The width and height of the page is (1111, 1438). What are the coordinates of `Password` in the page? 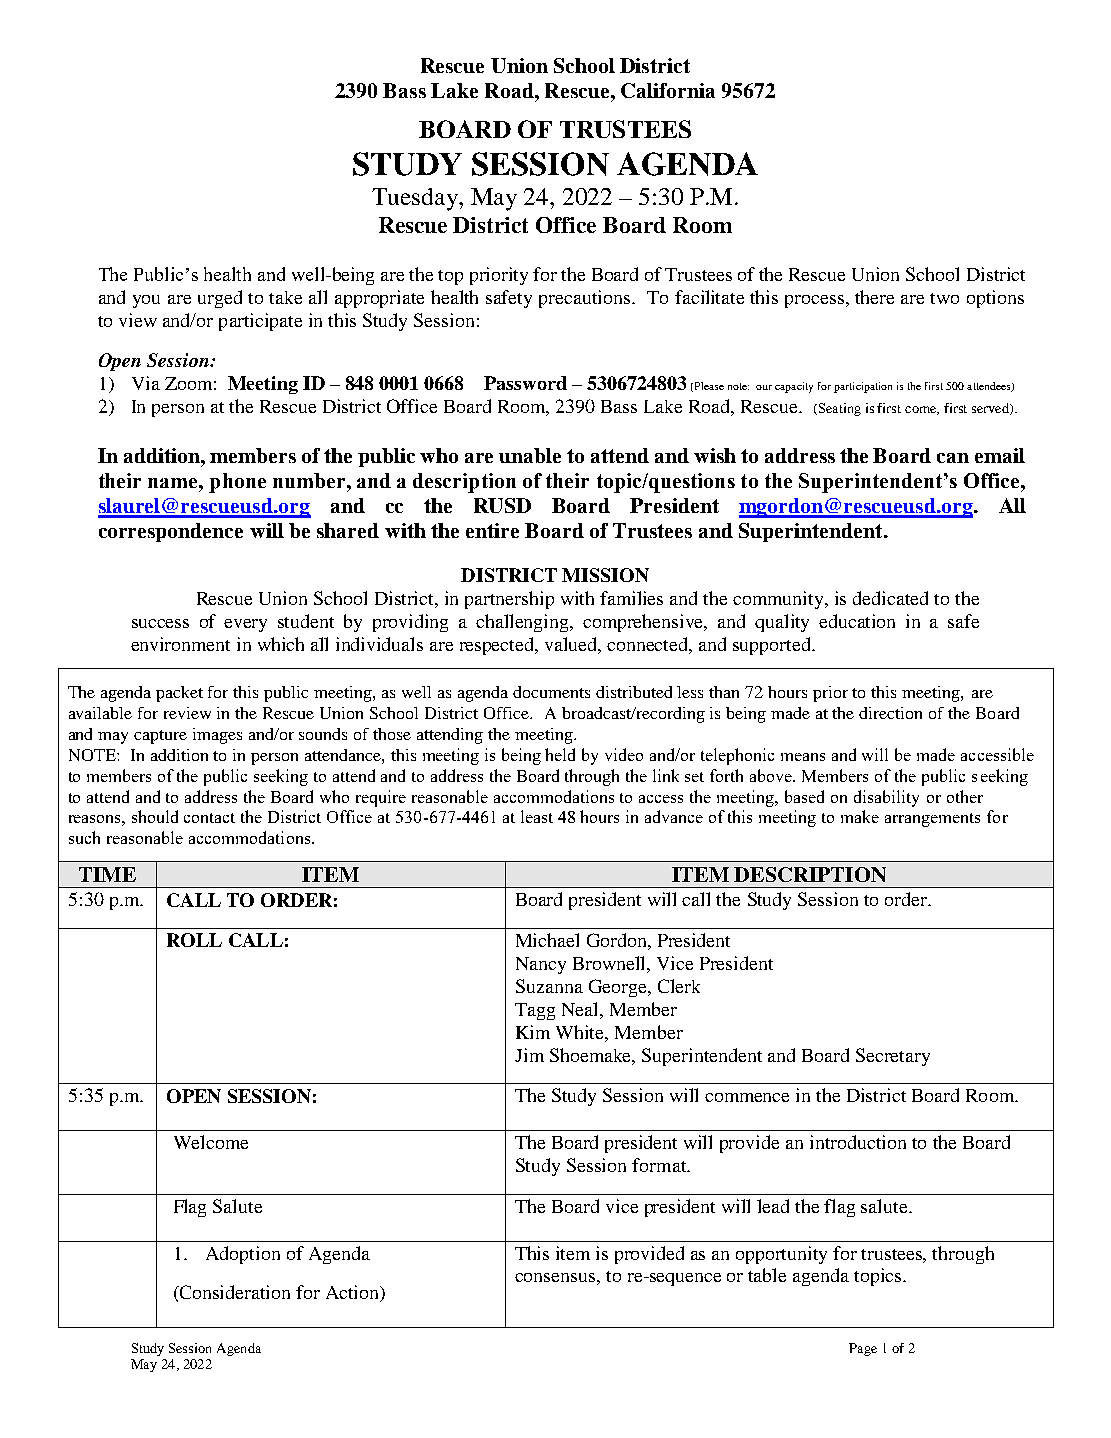 It's located at (525, 383).
